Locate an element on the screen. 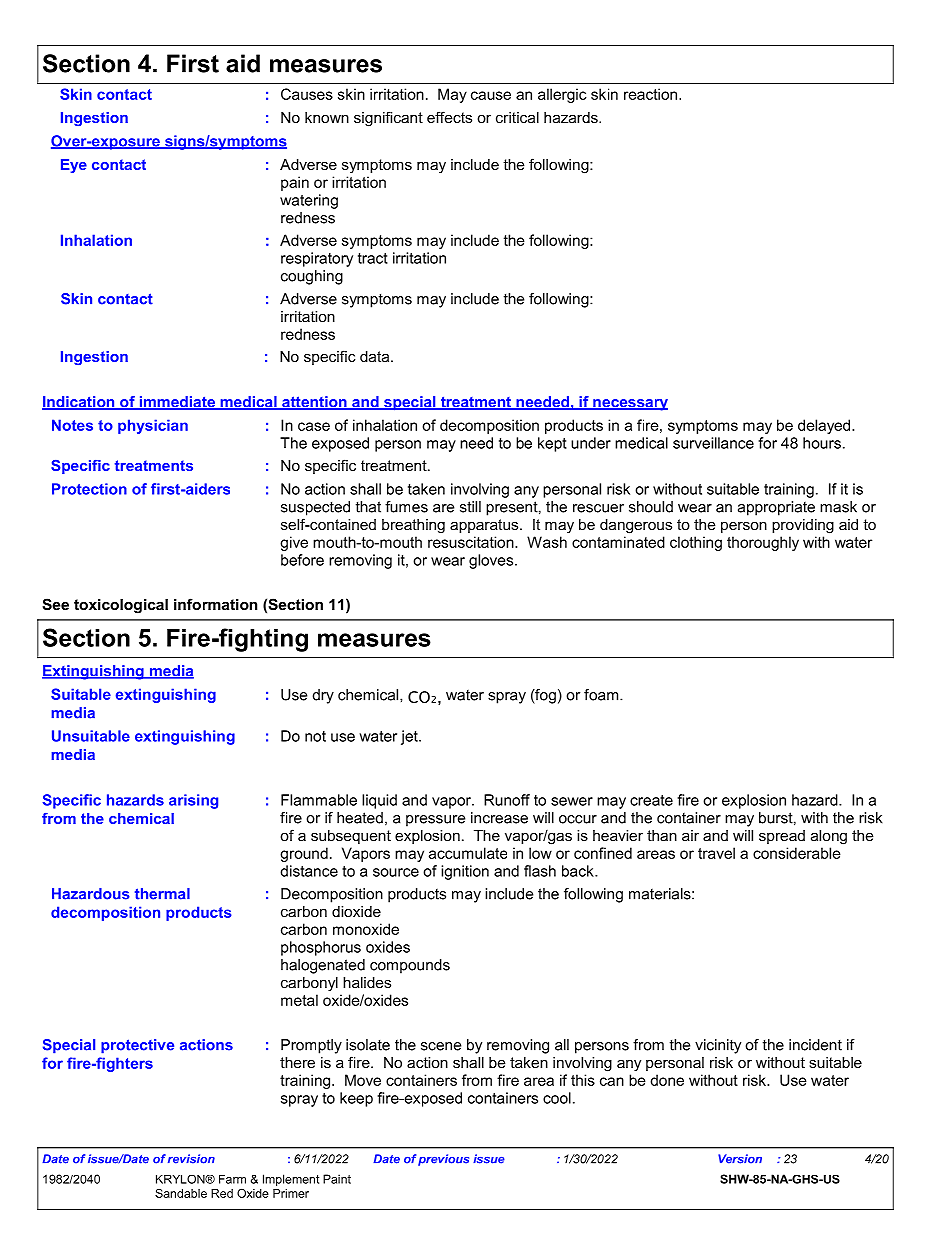 The height and width of the screenshot is (1233, 952). gloves is located at coordinates (492, 561).
